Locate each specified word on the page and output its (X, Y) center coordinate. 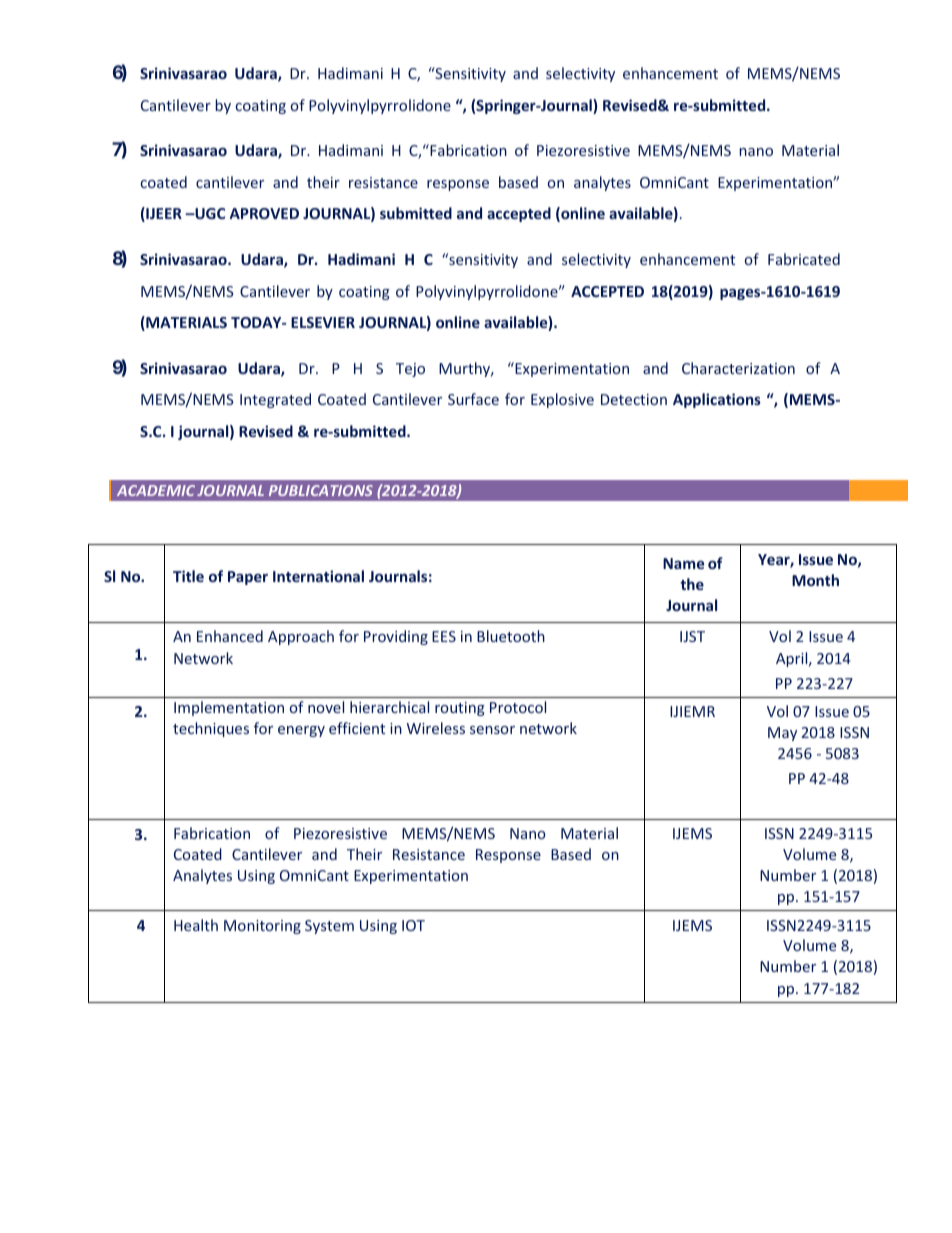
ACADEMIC (156, 490)
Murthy (466, 369)
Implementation (229, 708)
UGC (209, 213)
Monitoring (262, 927)
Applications (717, 400)
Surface (473, 399)
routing (460, 709)
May (782, 734)
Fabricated (804, 259)
